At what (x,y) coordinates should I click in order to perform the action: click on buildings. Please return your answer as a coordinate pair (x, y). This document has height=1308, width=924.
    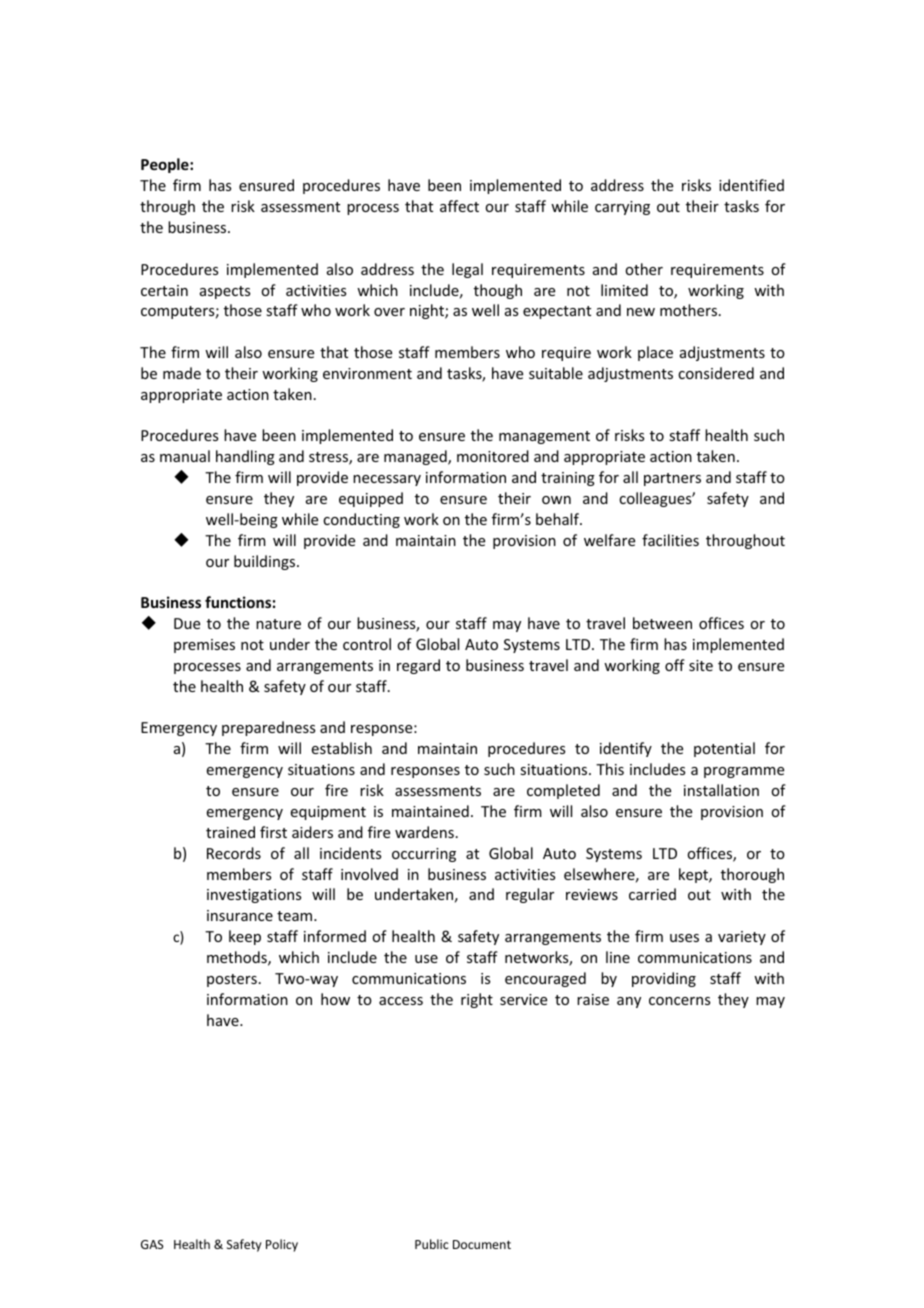
    Looking at the image, I should click on (266, 562).
